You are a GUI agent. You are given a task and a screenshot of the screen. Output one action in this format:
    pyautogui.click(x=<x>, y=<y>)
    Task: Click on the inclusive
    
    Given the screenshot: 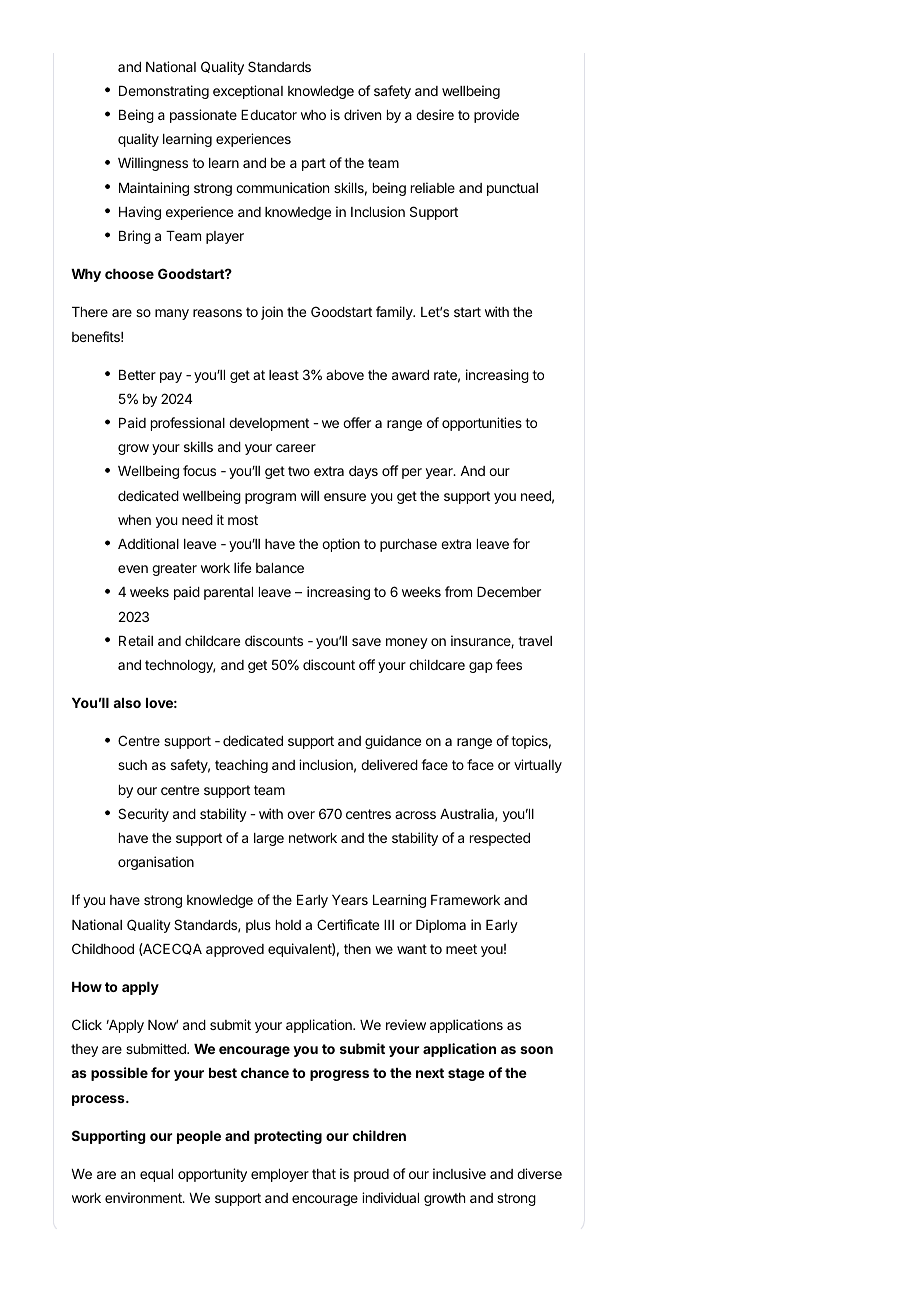 What is the action you would take?
    pyautogui.click(x=459, y=1173)
